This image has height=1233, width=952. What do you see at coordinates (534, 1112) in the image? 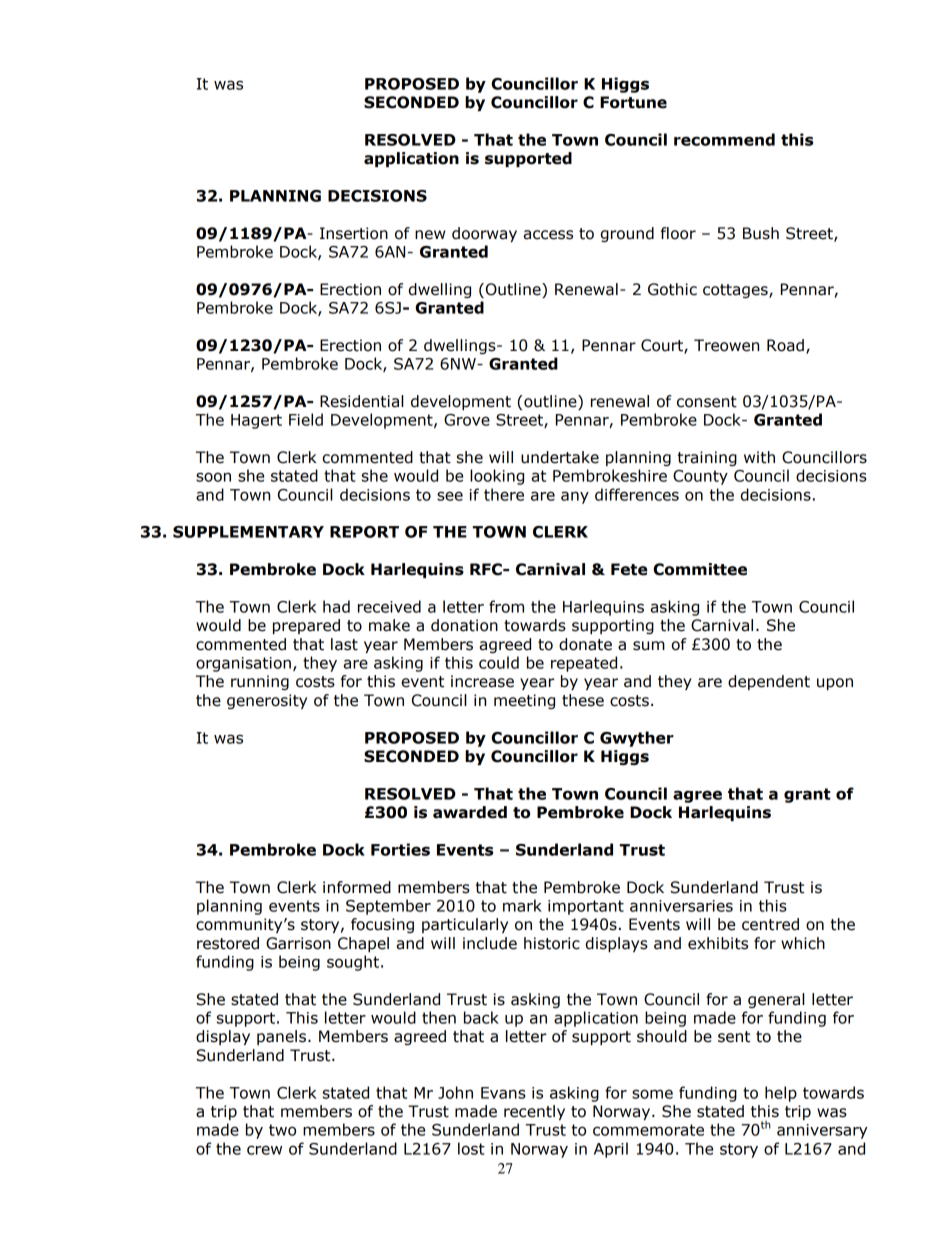
I see `recently` at bounding box center [534, 1112].
